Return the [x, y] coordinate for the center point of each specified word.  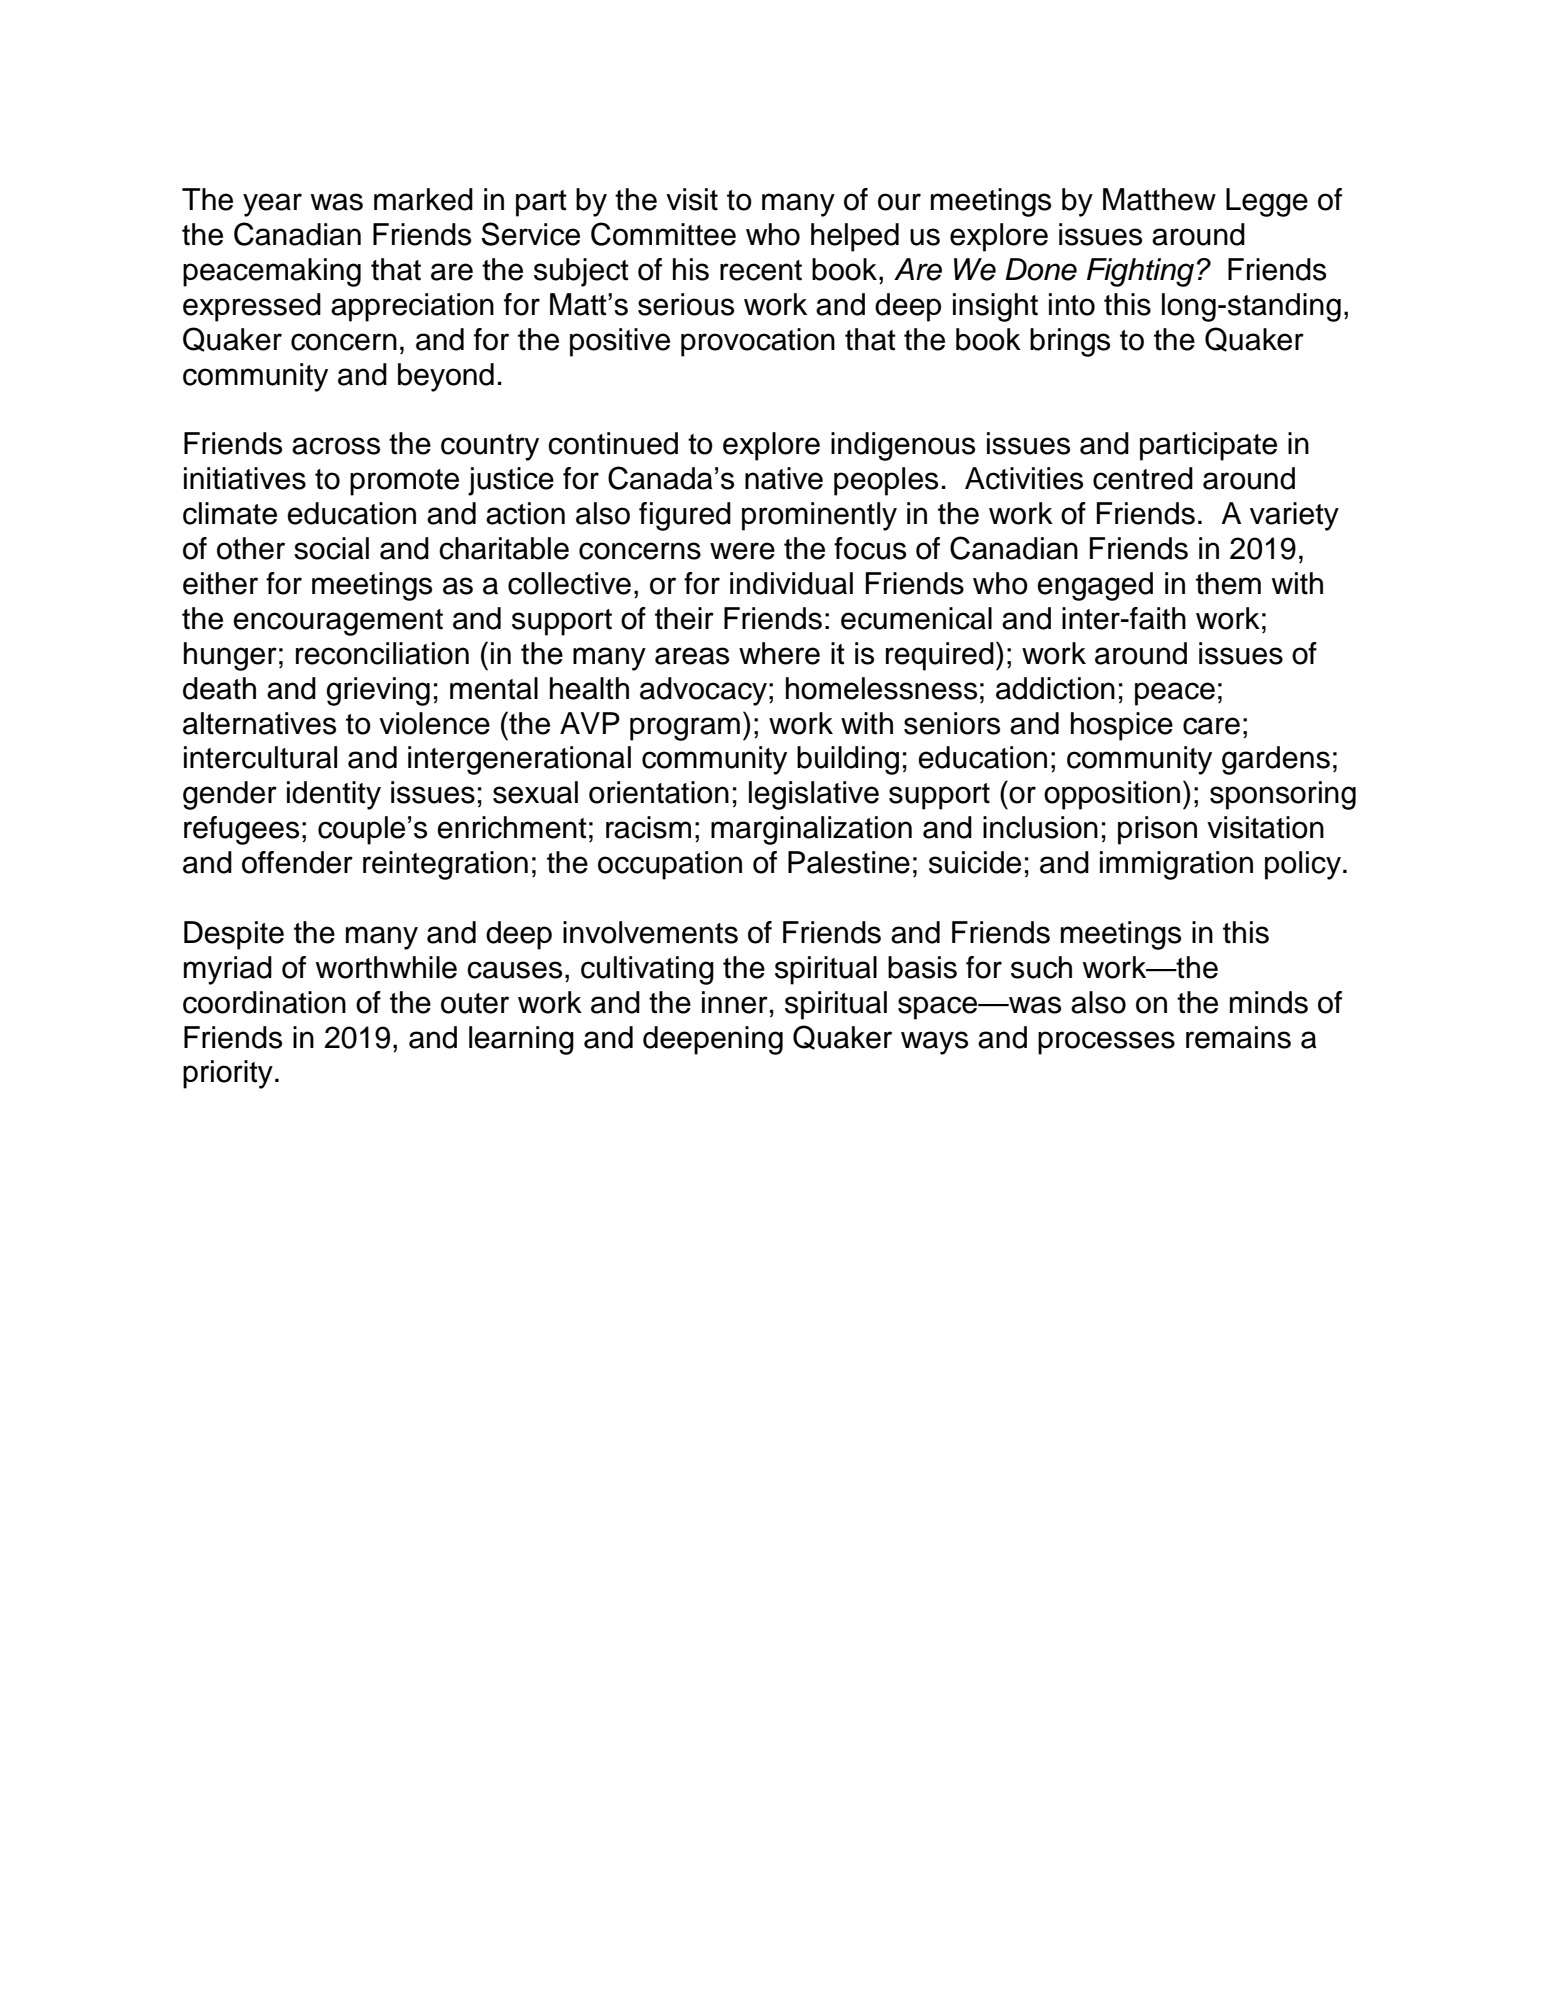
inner [735, 1002]
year [272, 205]
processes [1106, 1043]
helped [855, 237]
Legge [1267, 202]
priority [228, 1074]
